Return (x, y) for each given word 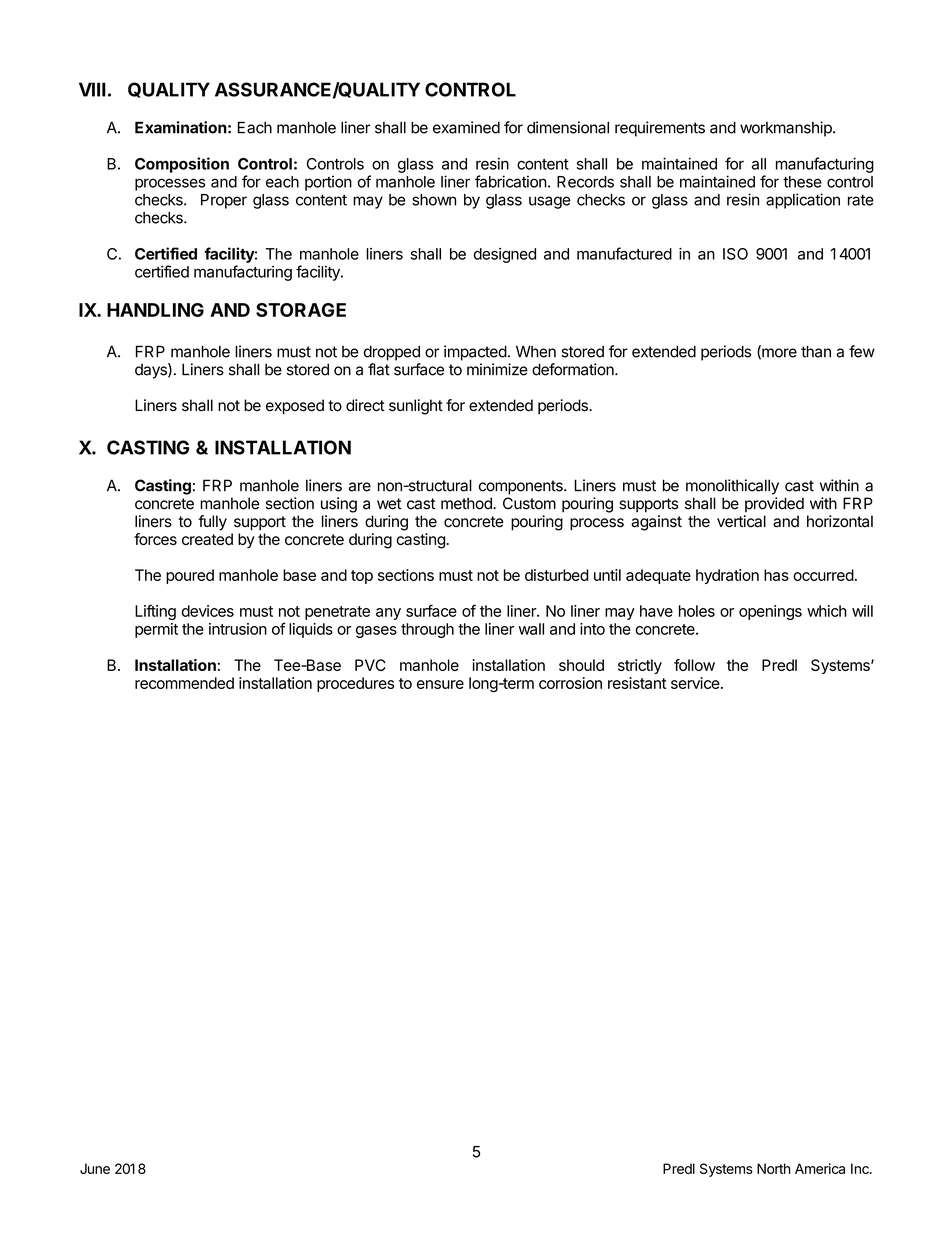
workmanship (787, 129)
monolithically (732, 487)
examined (466, 127)
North (773, 1168)
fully (212, 523)
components (522, 487)
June (95, 1168)
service (695, 683)
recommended (184, 683)
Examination (181, 127)
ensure (440, 684)
